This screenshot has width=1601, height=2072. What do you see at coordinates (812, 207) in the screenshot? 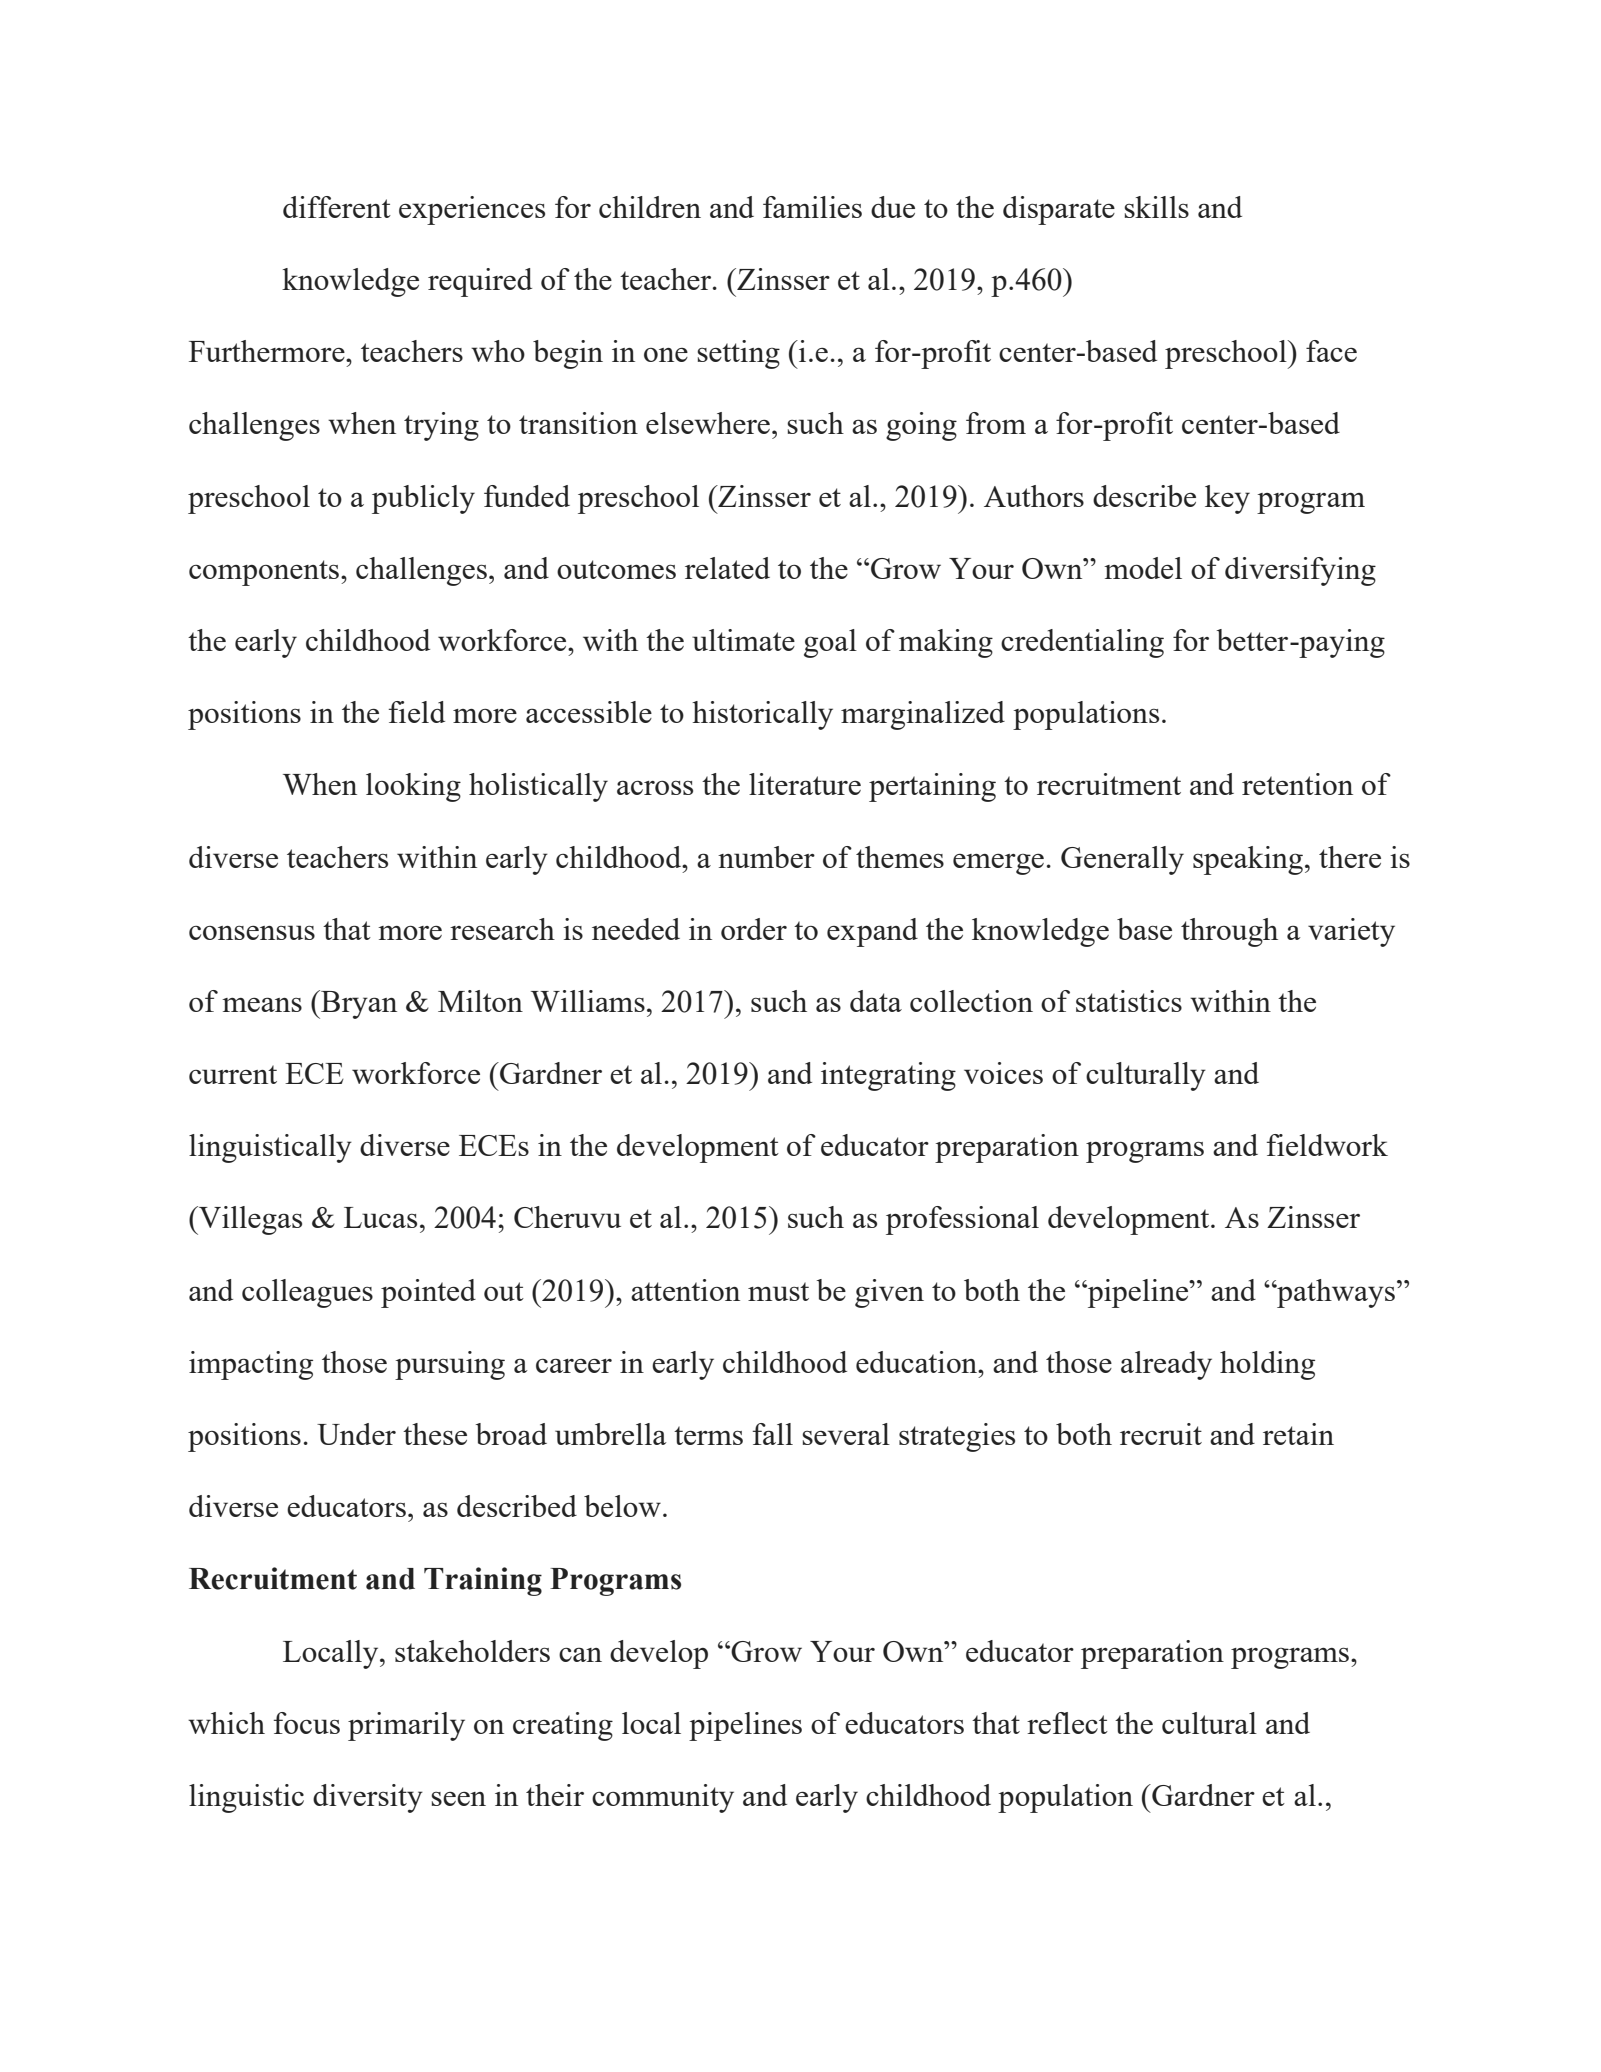
I see `families` at bounding box center [812, 207].
